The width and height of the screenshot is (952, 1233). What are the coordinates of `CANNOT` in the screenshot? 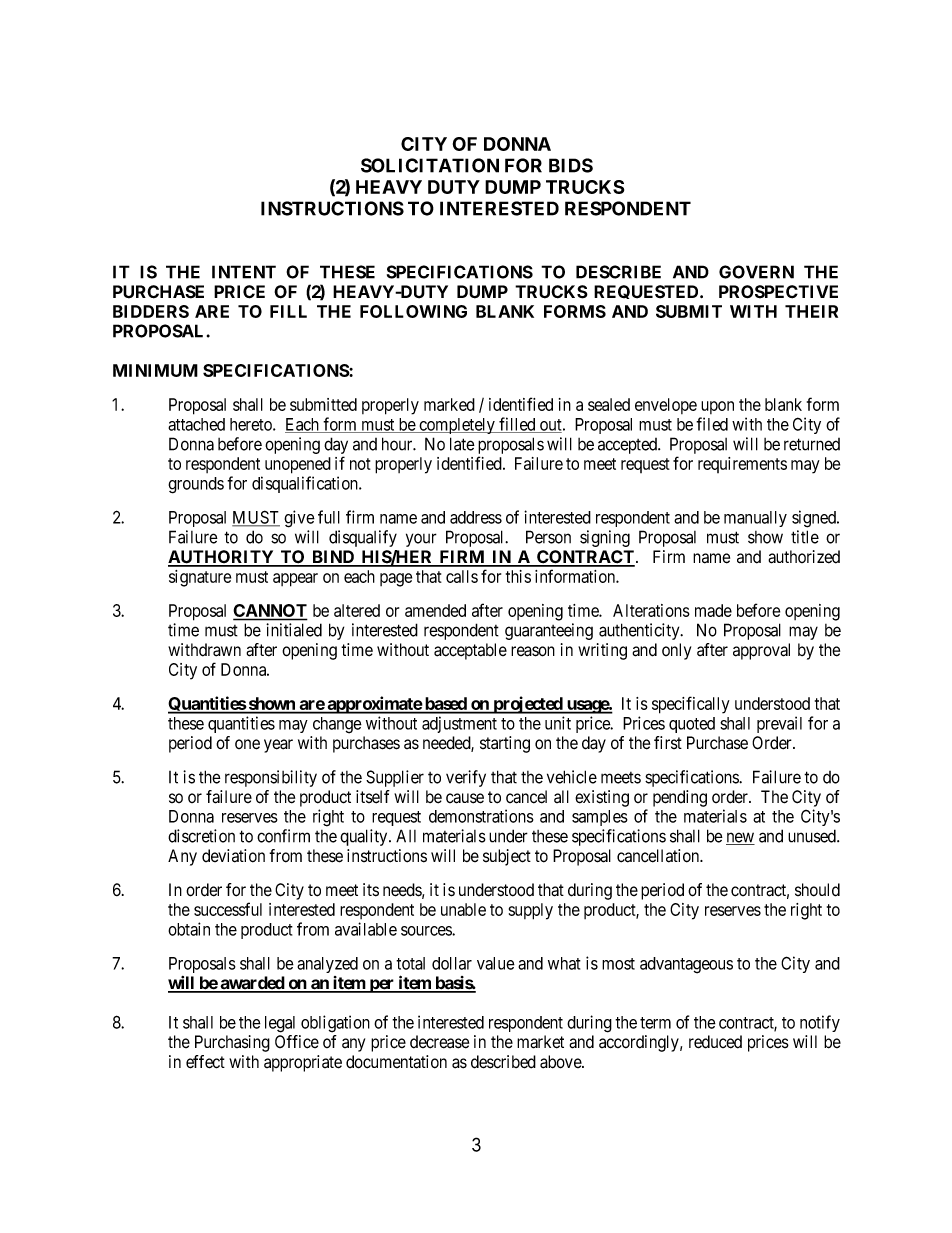 It's located at (270, 612).
